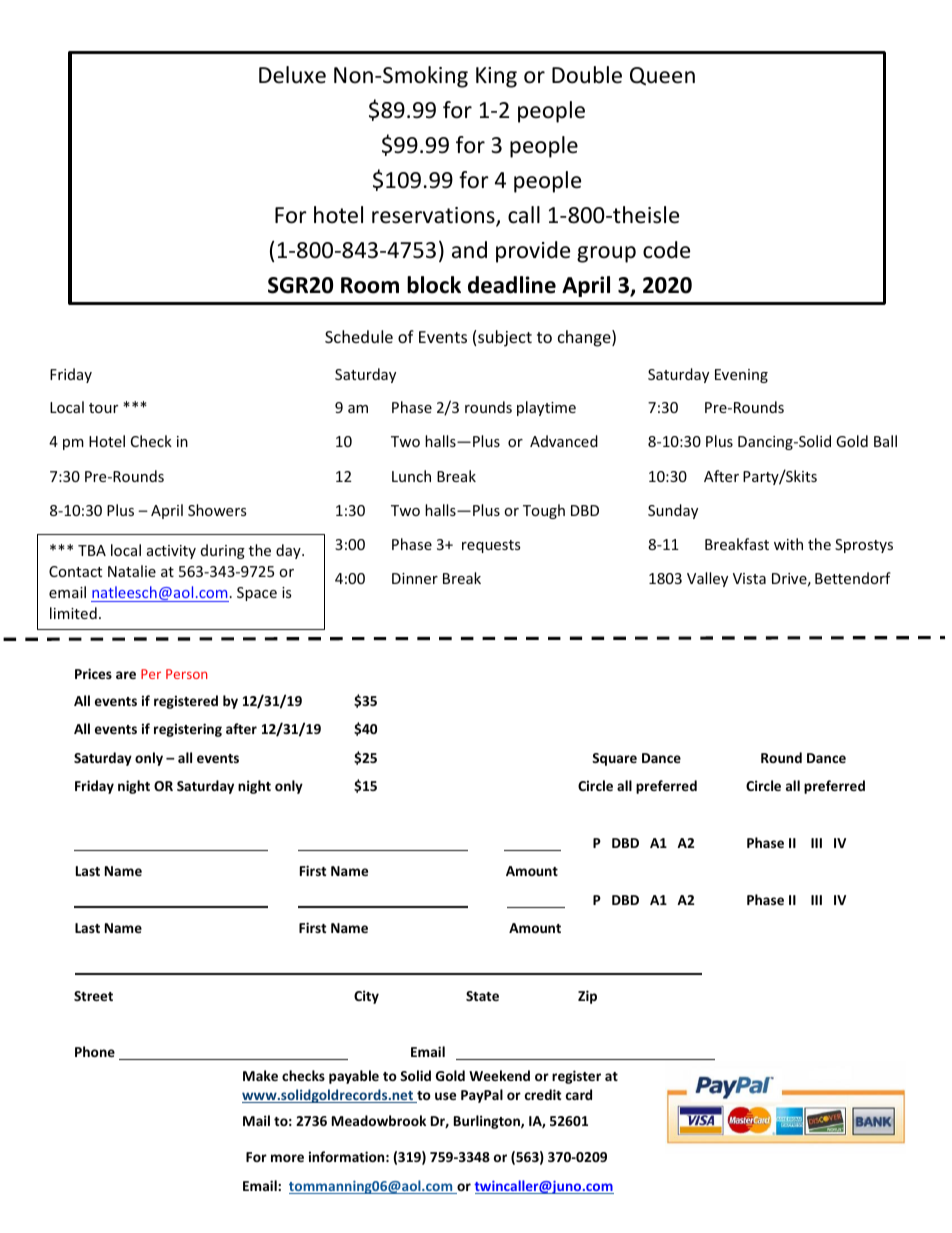  Describe the element at coordinates (411, 476) in the screenshot. I see `Lunch` at that location.
